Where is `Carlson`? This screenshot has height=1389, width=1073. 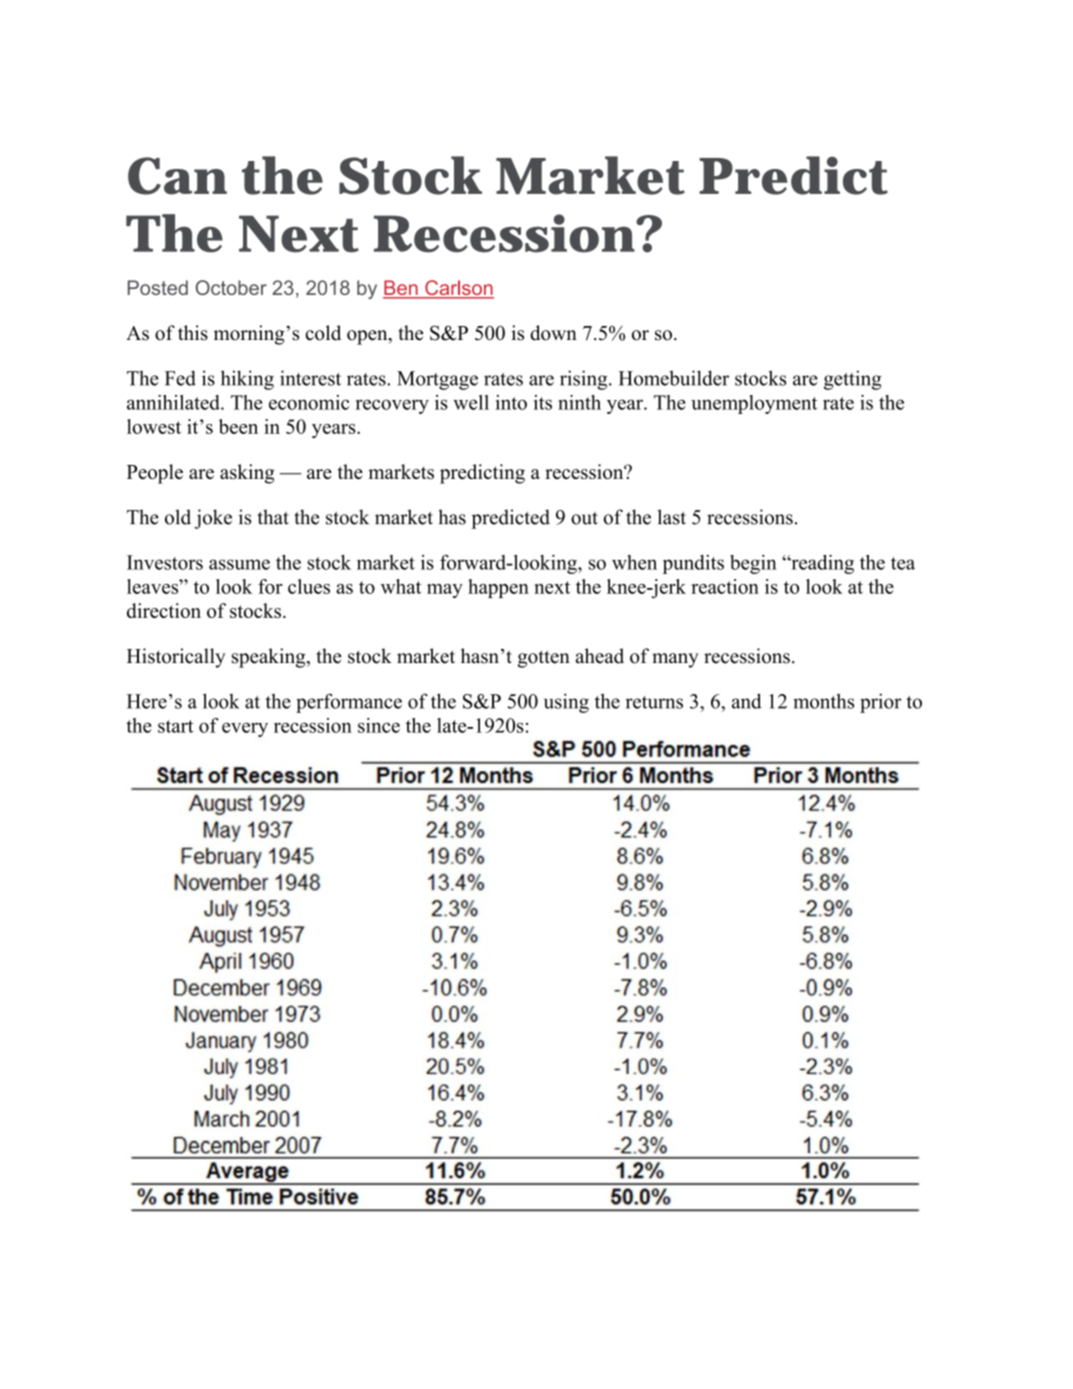
Carlson is located at coordinates (458, 289).
